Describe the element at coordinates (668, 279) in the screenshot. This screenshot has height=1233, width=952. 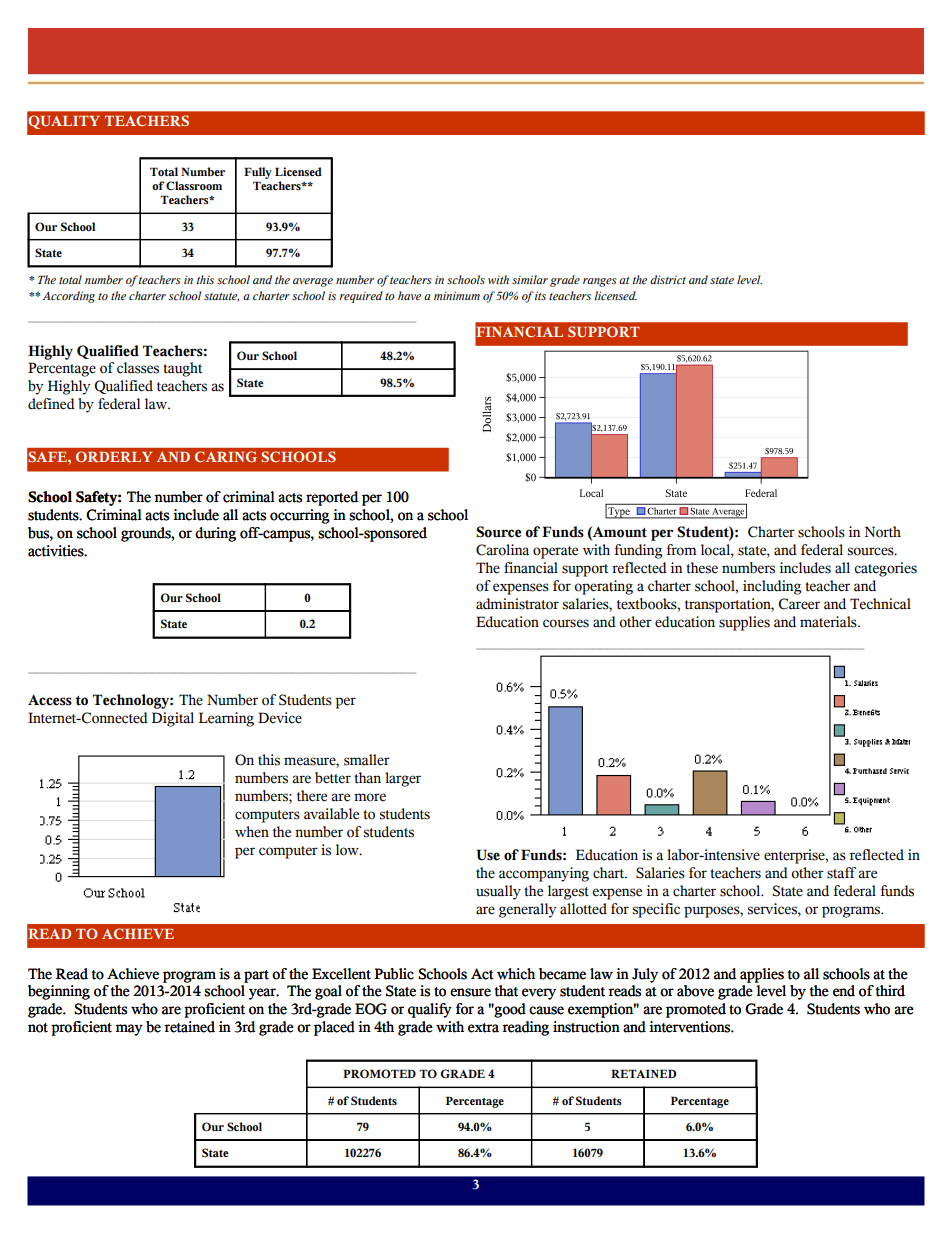
I see `district` at that location.
